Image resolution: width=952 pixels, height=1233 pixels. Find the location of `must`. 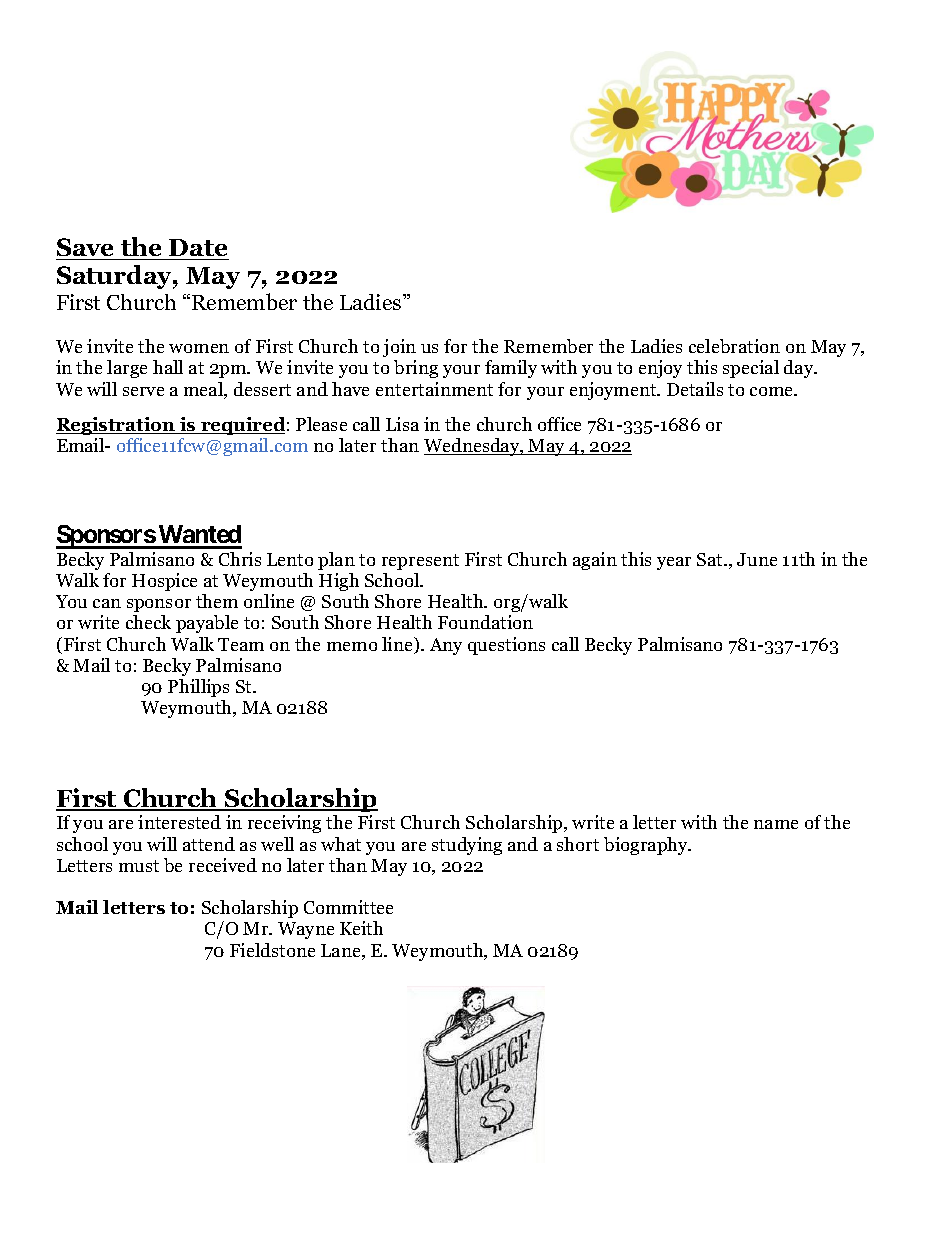

must is located at coordinates (139, 866).
